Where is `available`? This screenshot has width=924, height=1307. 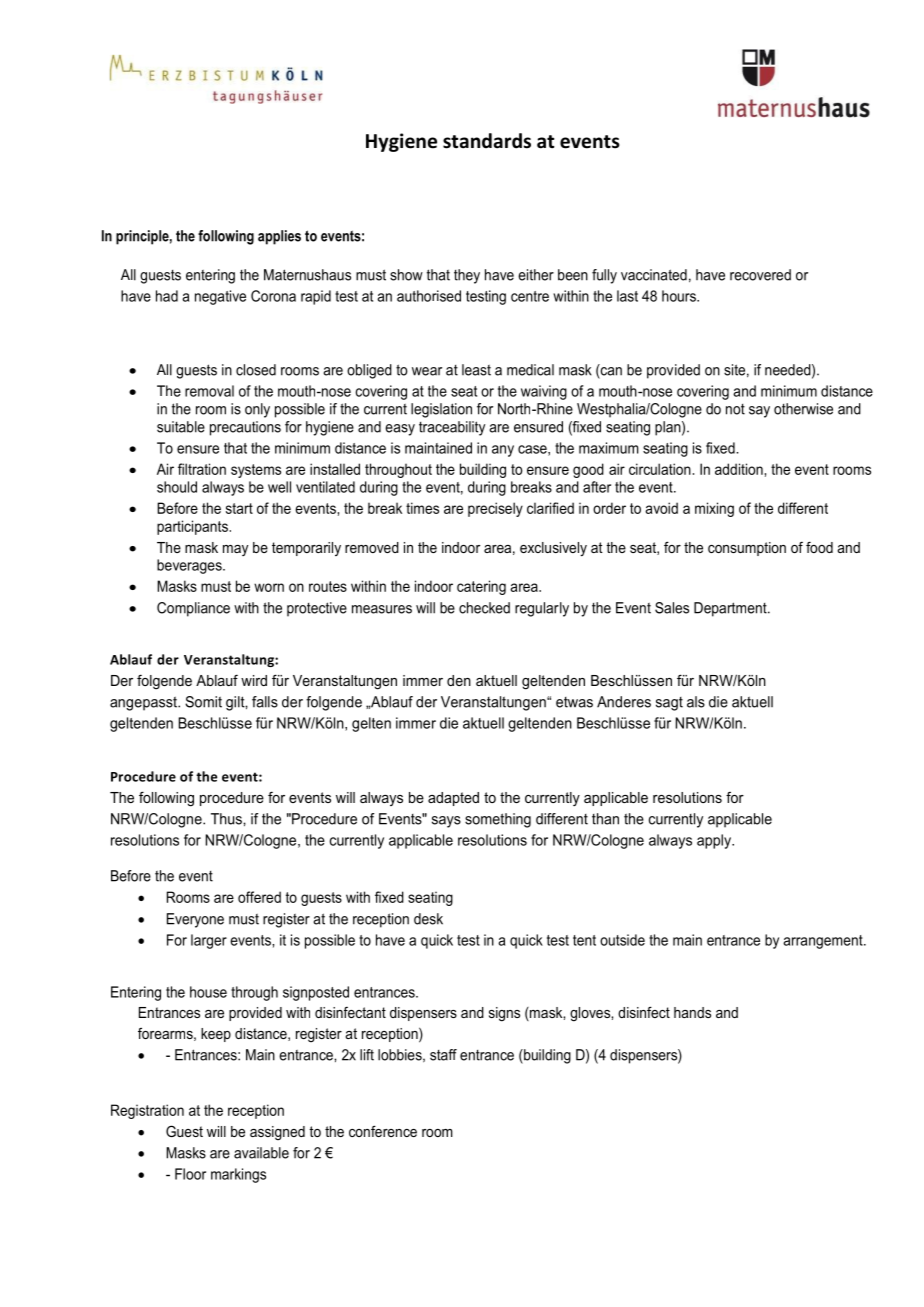 available is located at coordinates (261, 1153).
